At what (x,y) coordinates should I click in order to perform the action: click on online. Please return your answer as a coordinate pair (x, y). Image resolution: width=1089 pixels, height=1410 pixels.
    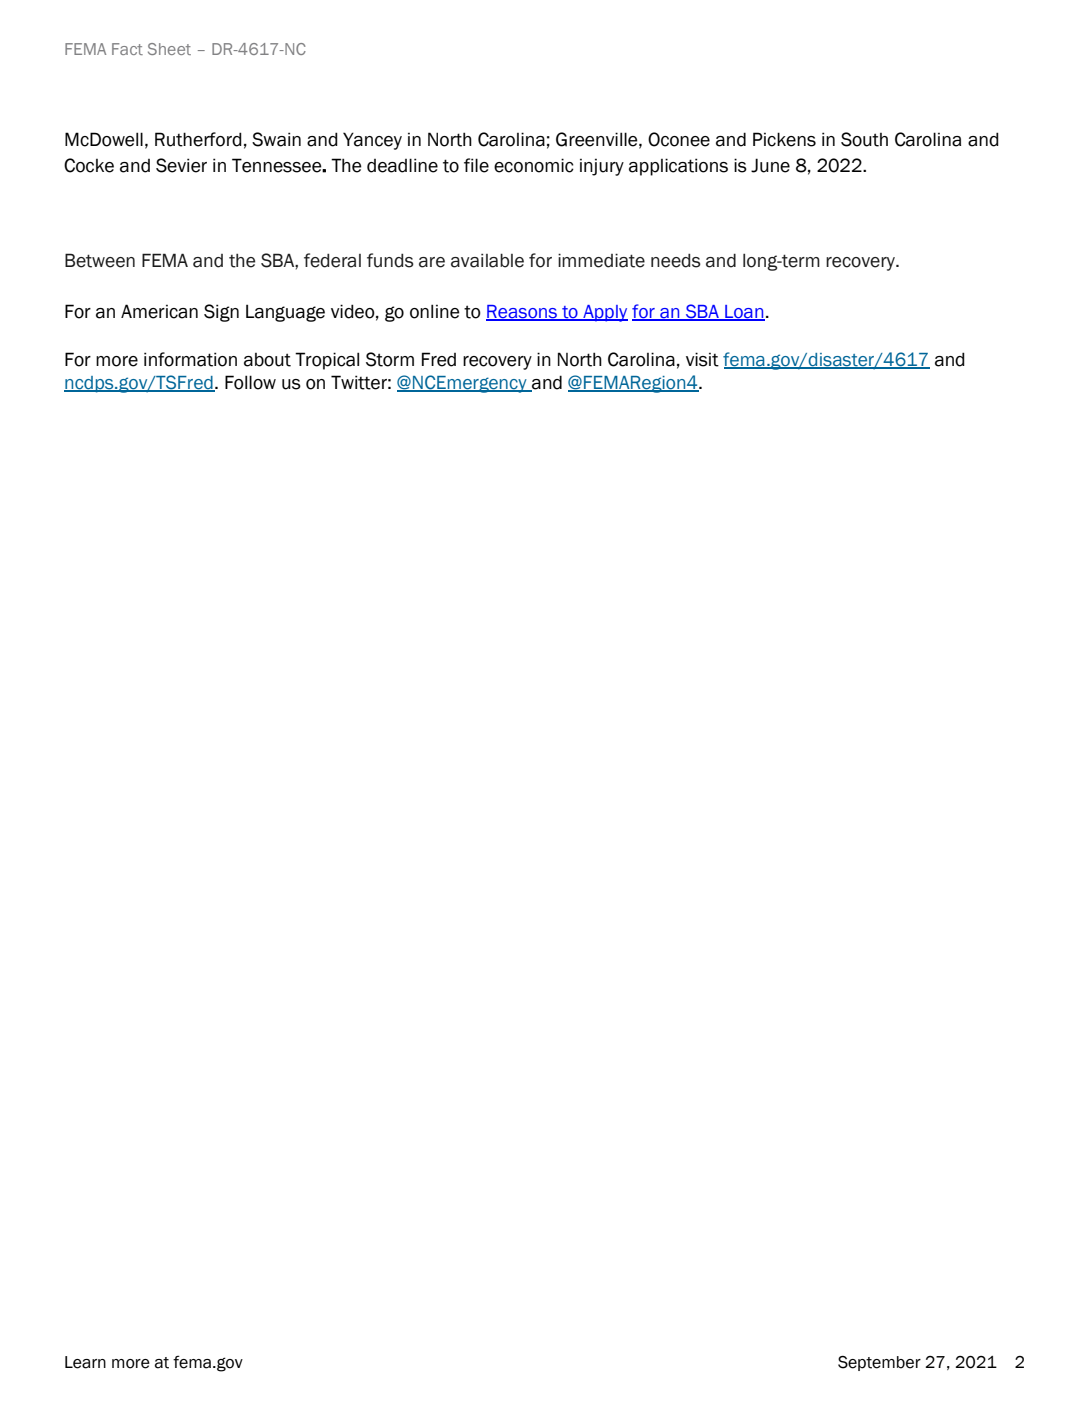
    Looking at the image, I should click on (435, 311).
